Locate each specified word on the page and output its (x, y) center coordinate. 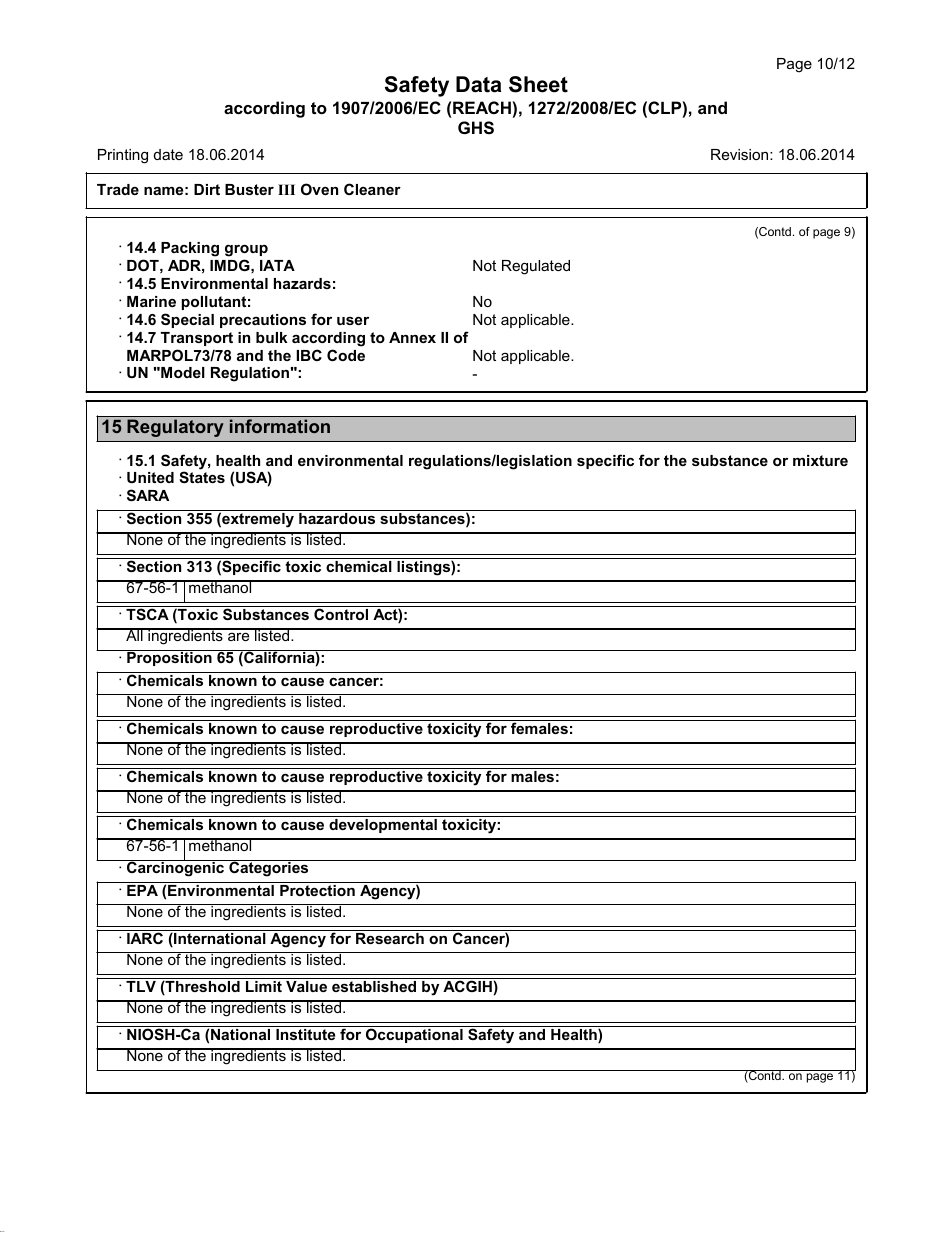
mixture (820, 460)
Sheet (538, 84)
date (168, 154)
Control (341, 613)
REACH (482, 107)
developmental (383, 824)
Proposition (169, 658)
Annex (412, 337)
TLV (141, 985)
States (202, 477)
